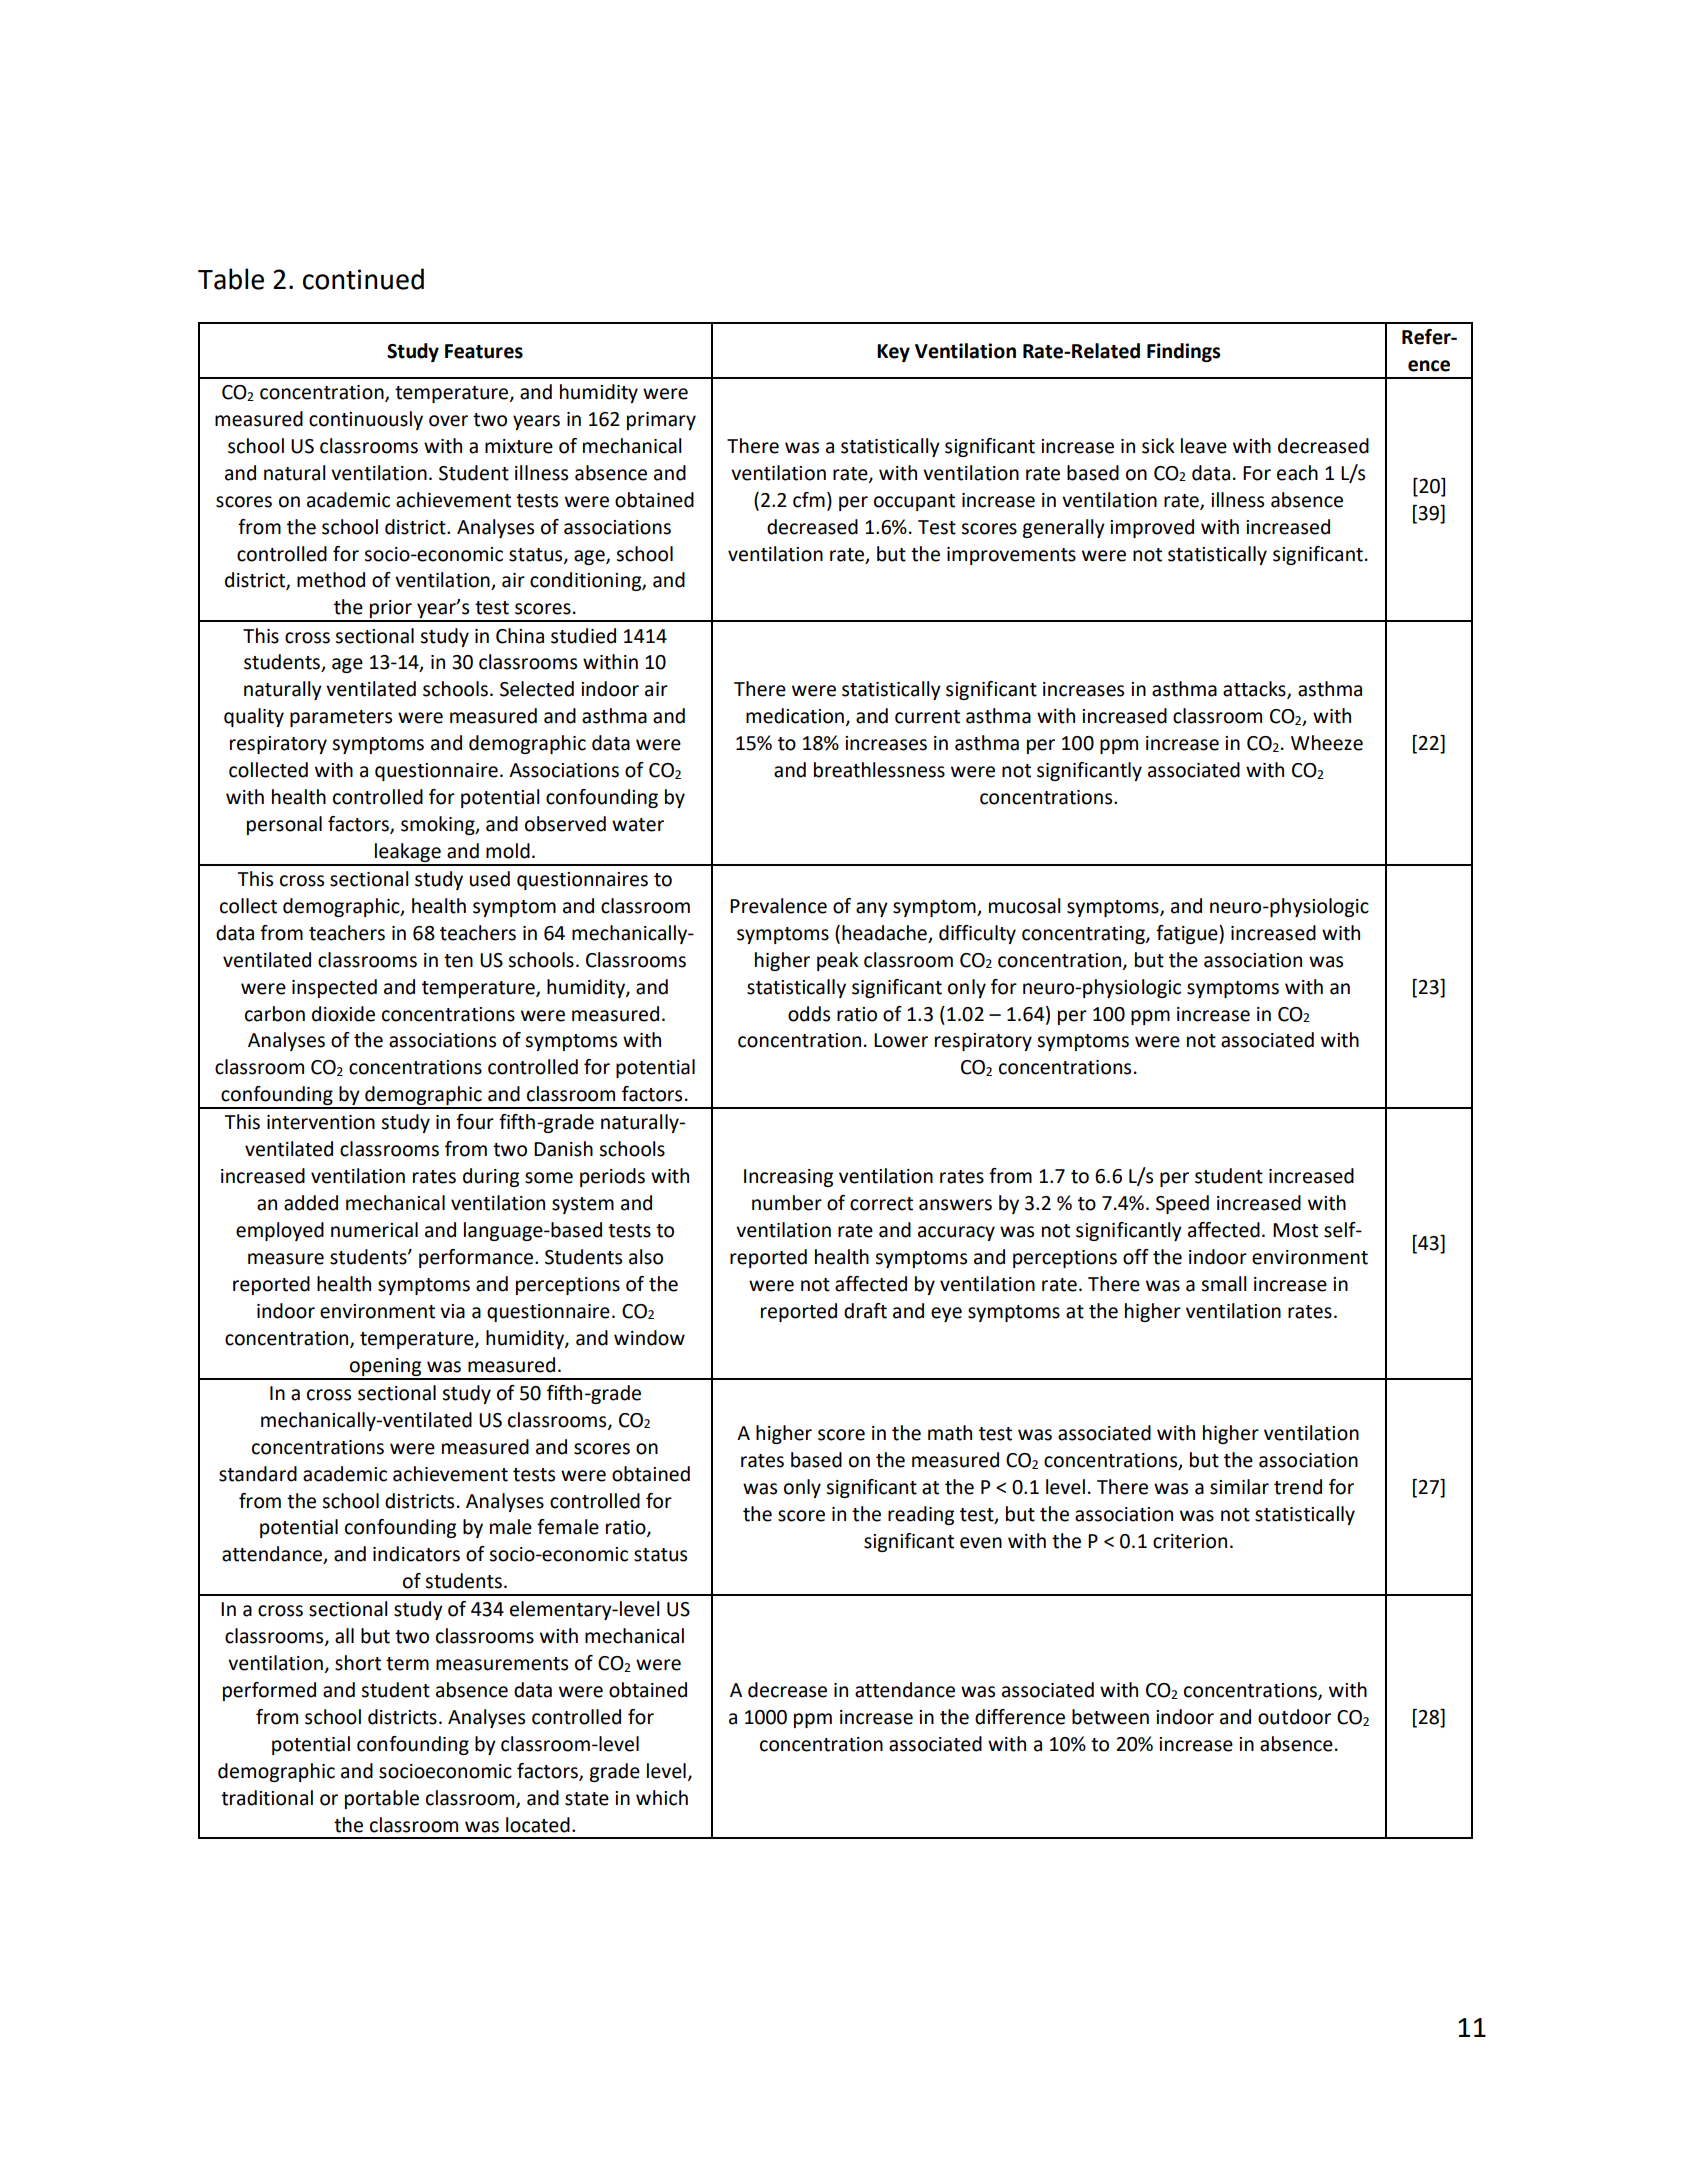  I want to click on dioxide, so click(343, 1014).
